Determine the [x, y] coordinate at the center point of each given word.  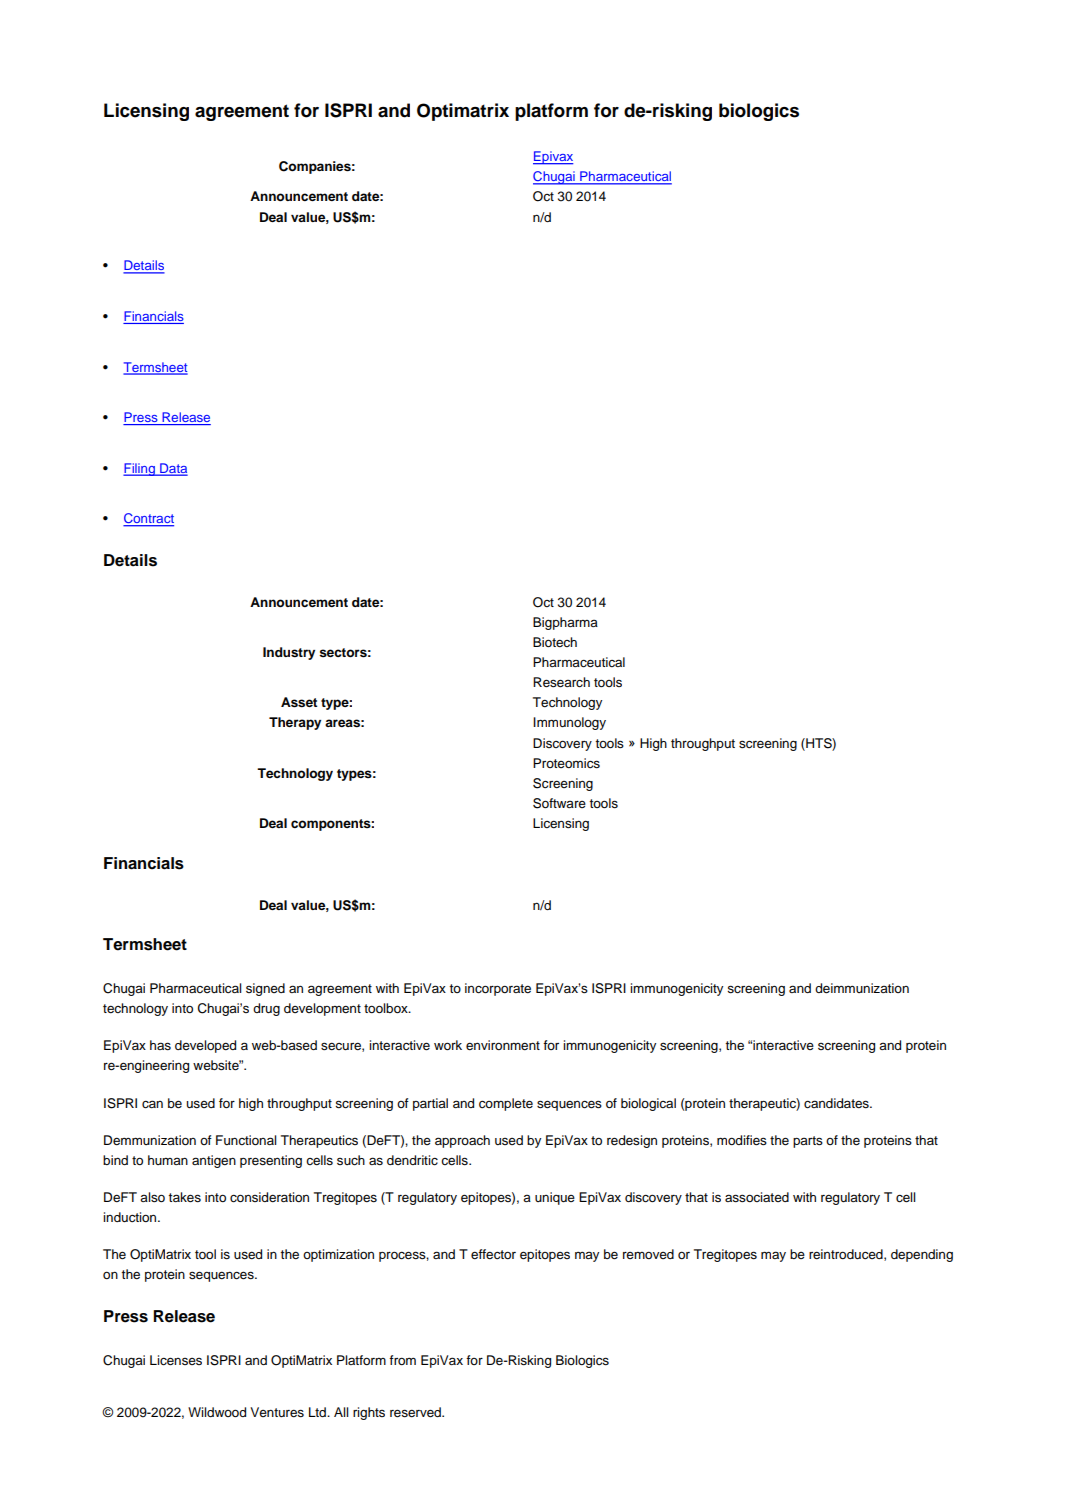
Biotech [555, 642]
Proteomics [566, 763]
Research [561, 682]
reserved [416, 1412]
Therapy [295, 723]
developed [205, 1046]
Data [173, 469]
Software [559, 803]
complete [506, 1104]
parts [808, 1142]
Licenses [176, 1360]
